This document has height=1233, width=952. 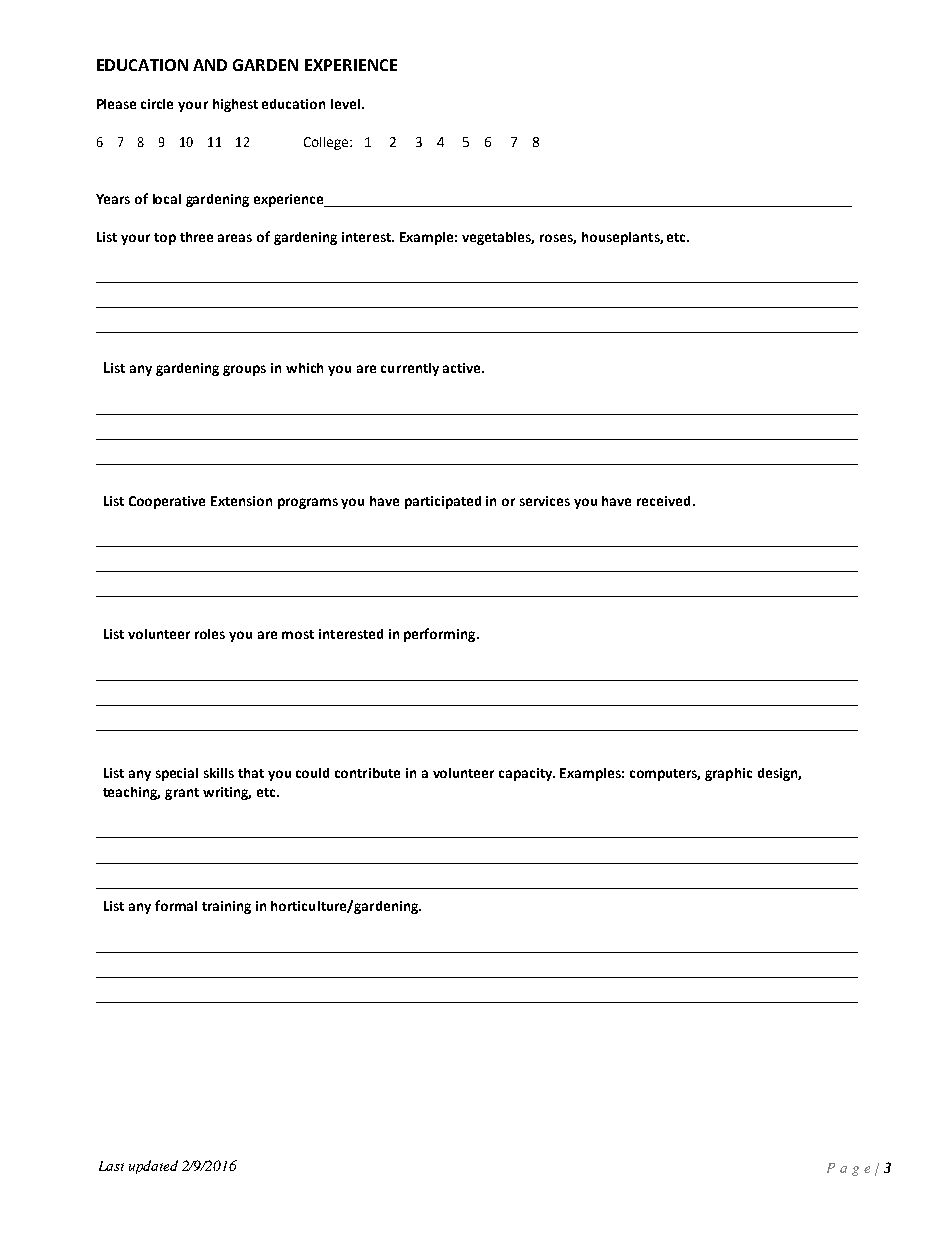 What do you see at coordinates (347, 104) in the document?
I see `level` at bounding box center [347, 104].
